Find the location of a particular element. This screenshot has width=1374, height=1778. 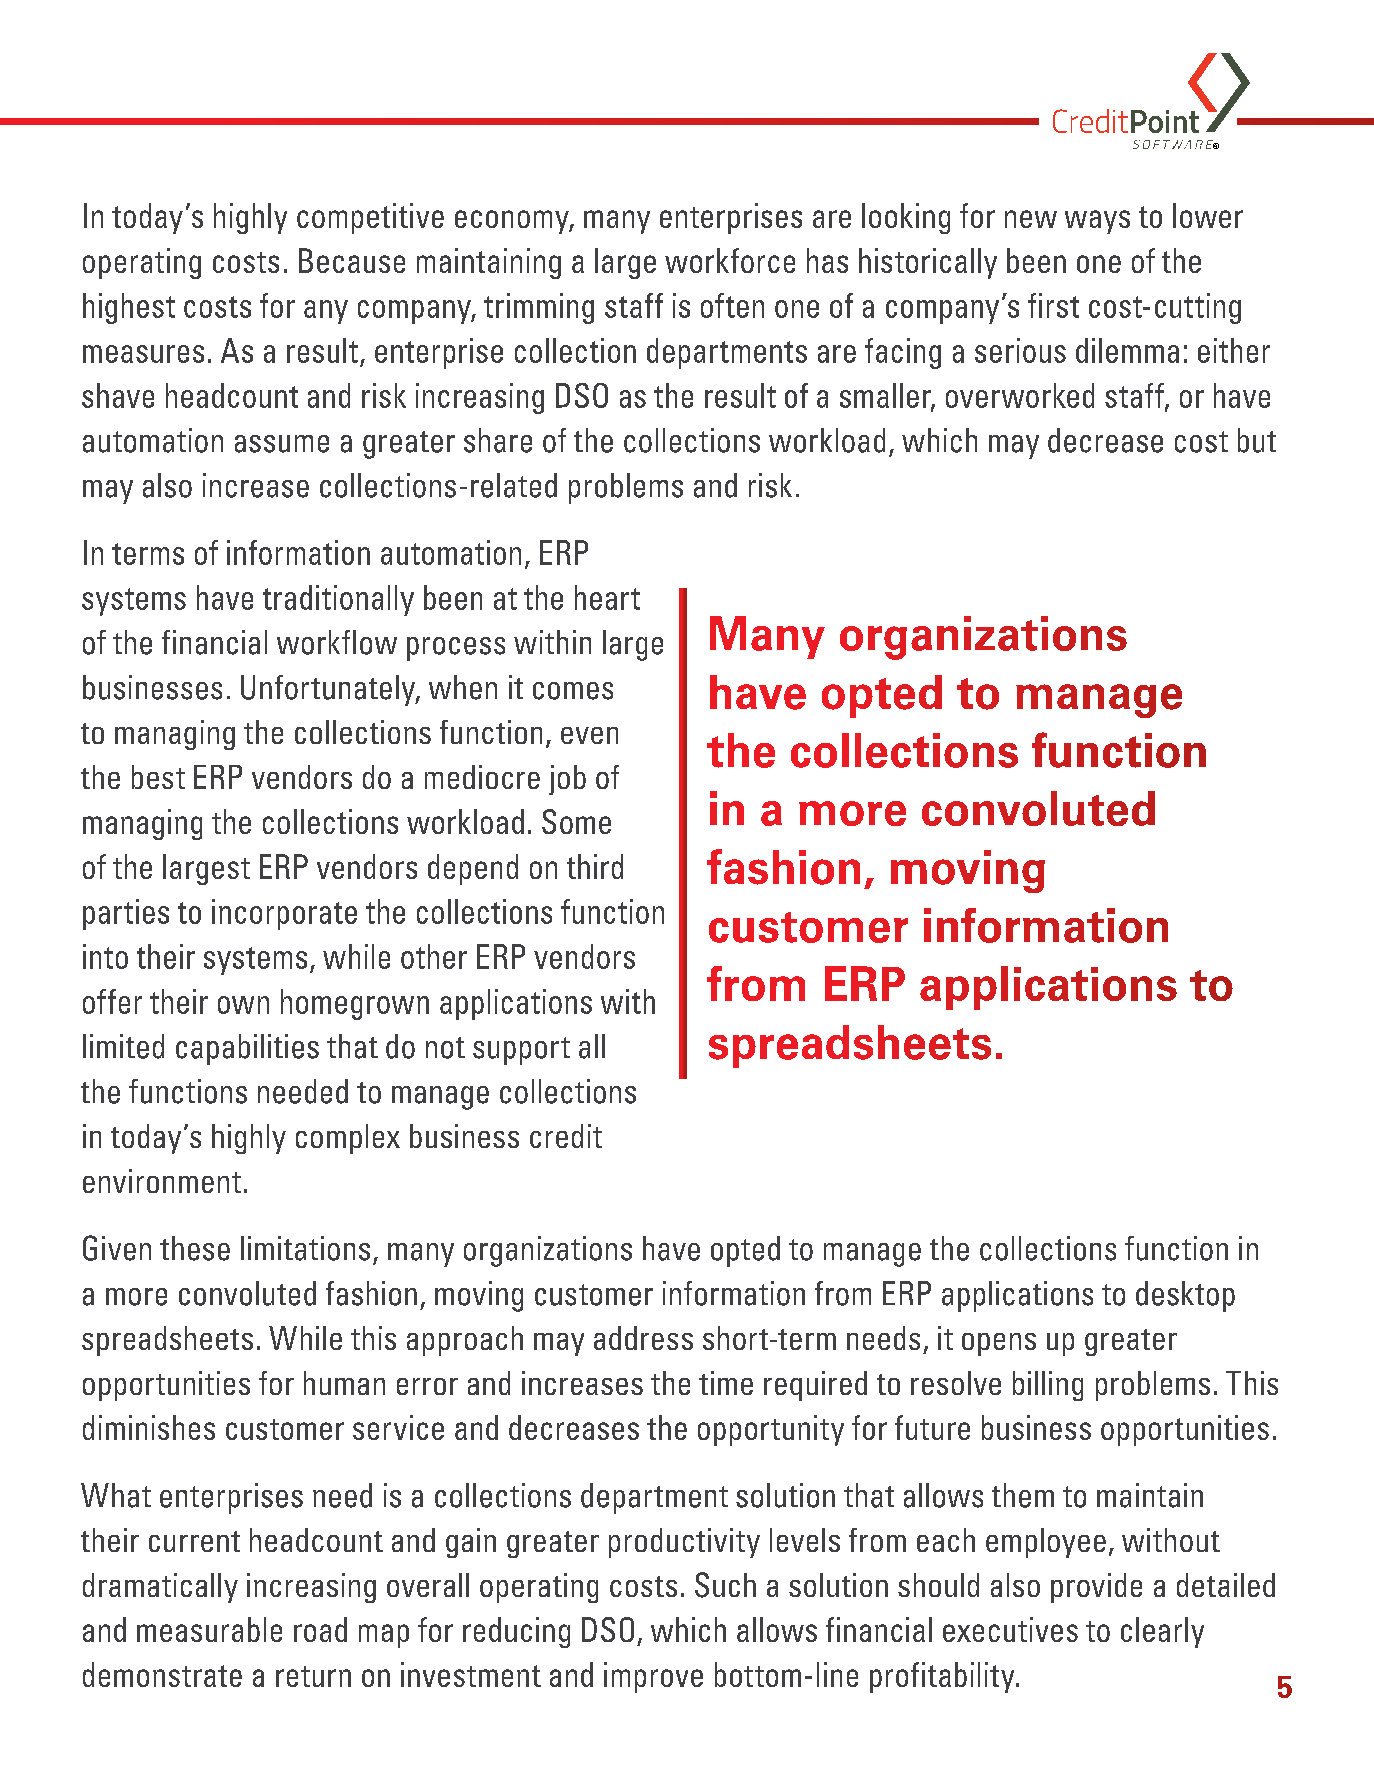

environment is located at coordinates (162, 1181).
